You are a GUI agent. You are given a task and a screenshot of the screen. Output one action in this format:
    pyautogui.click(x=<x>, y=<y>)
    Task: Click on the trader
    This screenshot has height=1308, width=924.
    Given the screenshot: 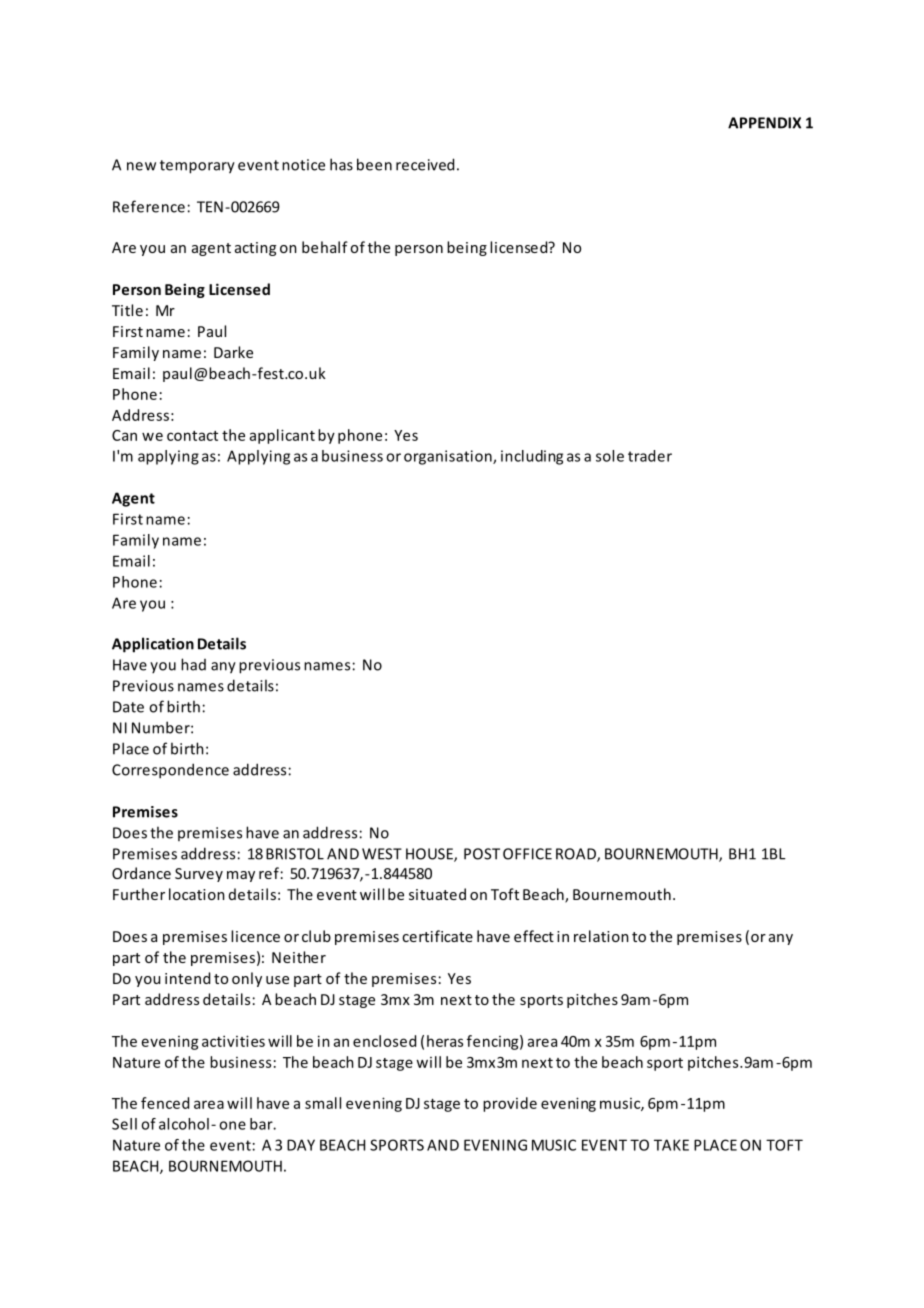 What is the action you would take?
    pyautogui.click(x=650, y=456)
